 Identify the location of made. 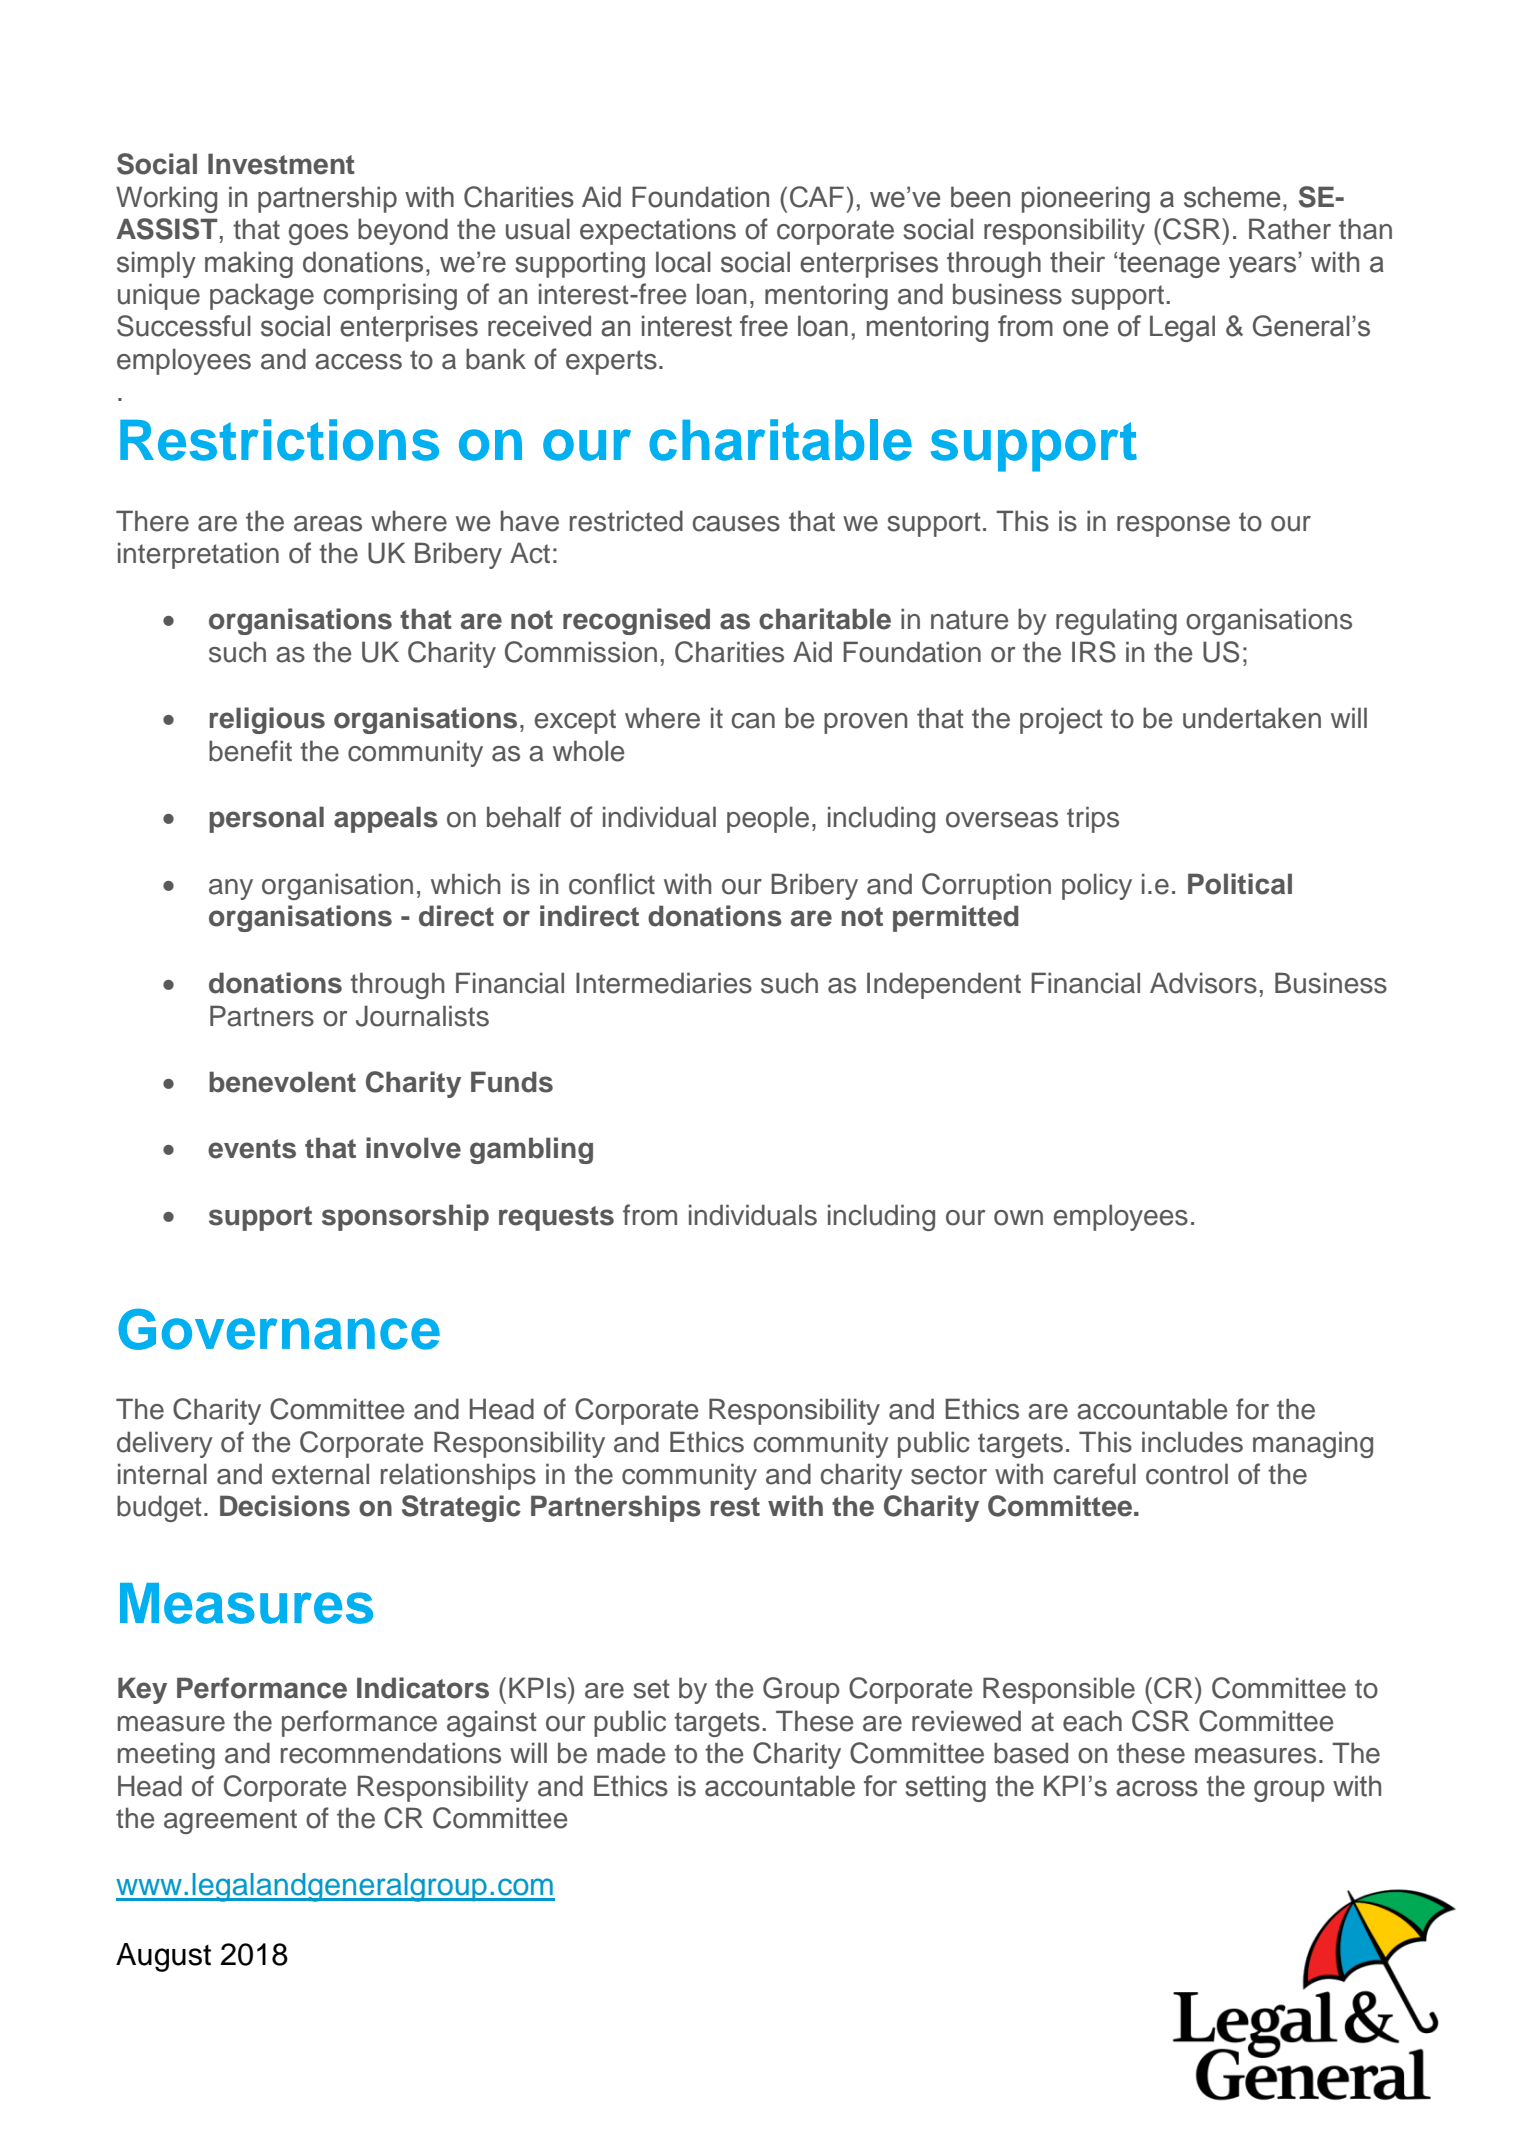
(631, 1753).
